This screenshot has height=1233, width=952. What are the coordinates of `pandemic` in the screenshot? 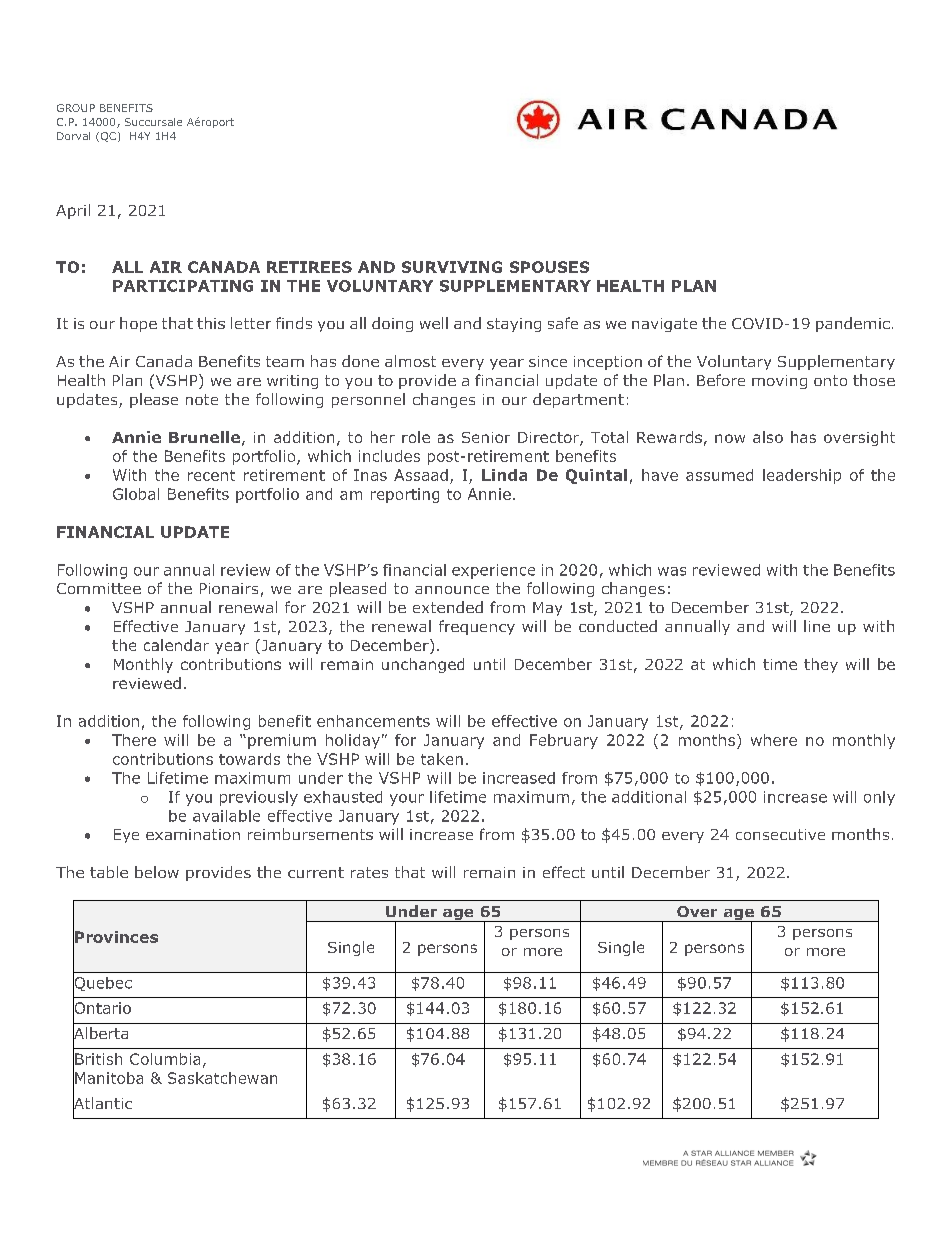 It's located at (853, 324).
